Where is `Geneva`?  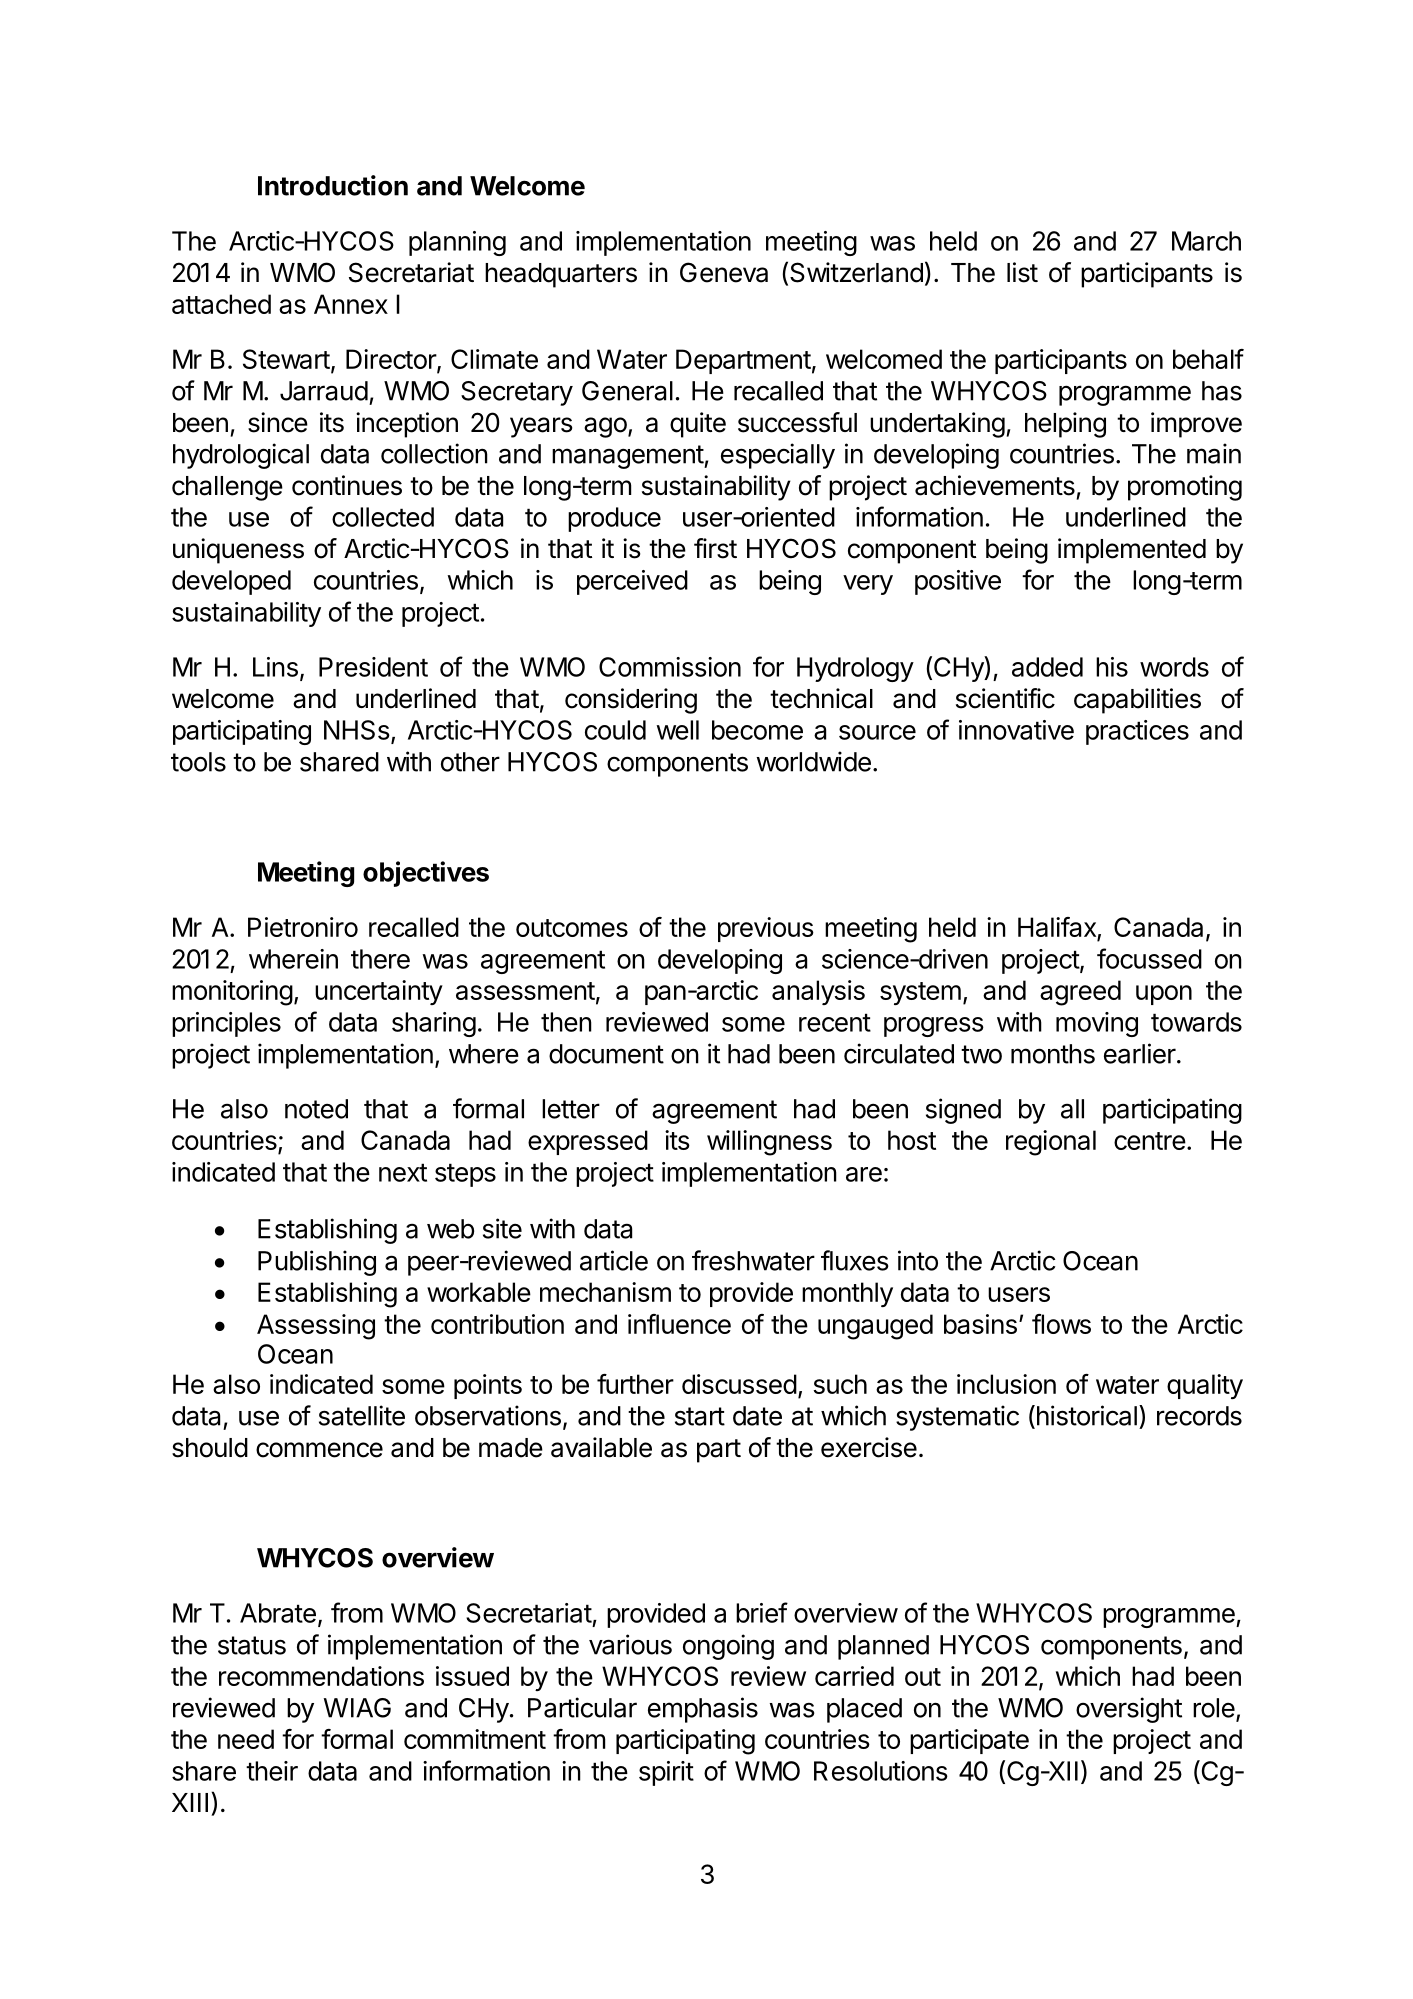
Geneva is located at coordinates (724, 272).
